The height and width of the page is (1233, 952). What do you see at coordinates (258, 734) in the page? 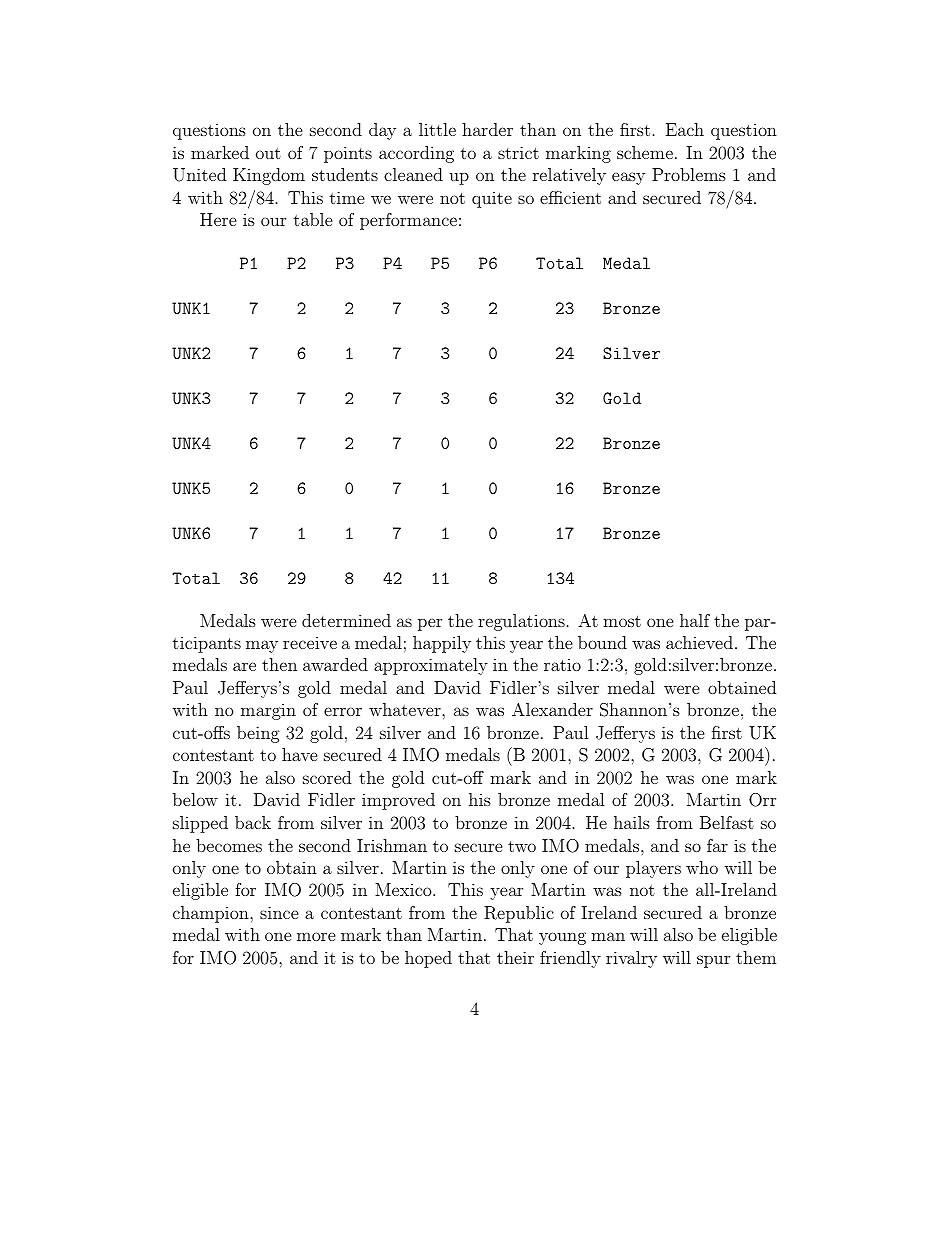
I see `being` at bounding box center [258, 734].
